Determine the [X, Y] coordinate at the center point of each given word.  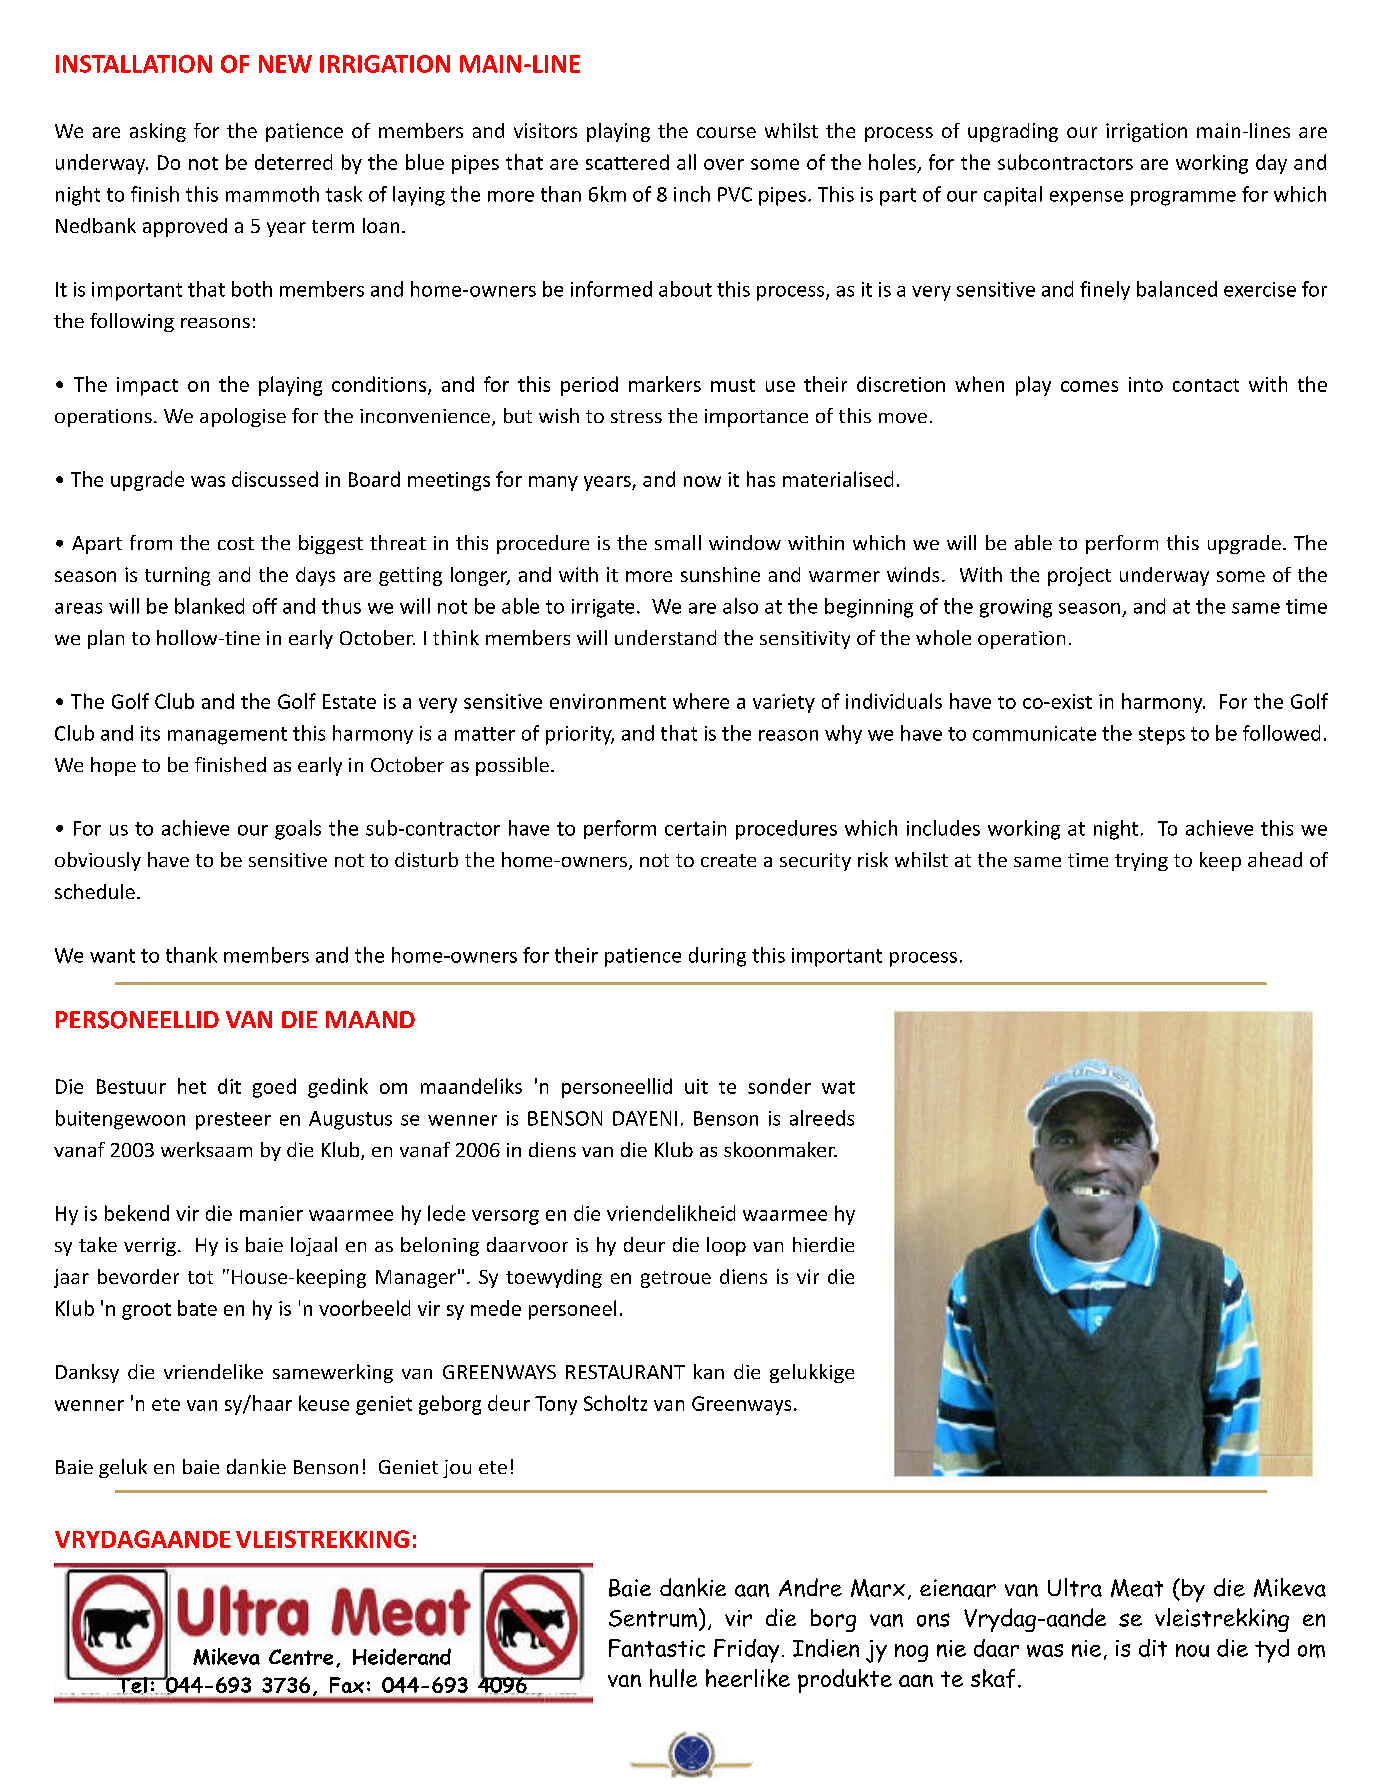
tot [200, 1277]
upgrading [1013, 132]
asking [158, 132]
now [702, 481]
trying [1141, 862]
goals [298, 830]
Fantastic [657, 1648]
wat [838, 1087]
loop [726, 1246]
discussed [275, 479]
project [1079, 576]
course [726, 132]
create [728, 860]
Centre [301, 1657]
